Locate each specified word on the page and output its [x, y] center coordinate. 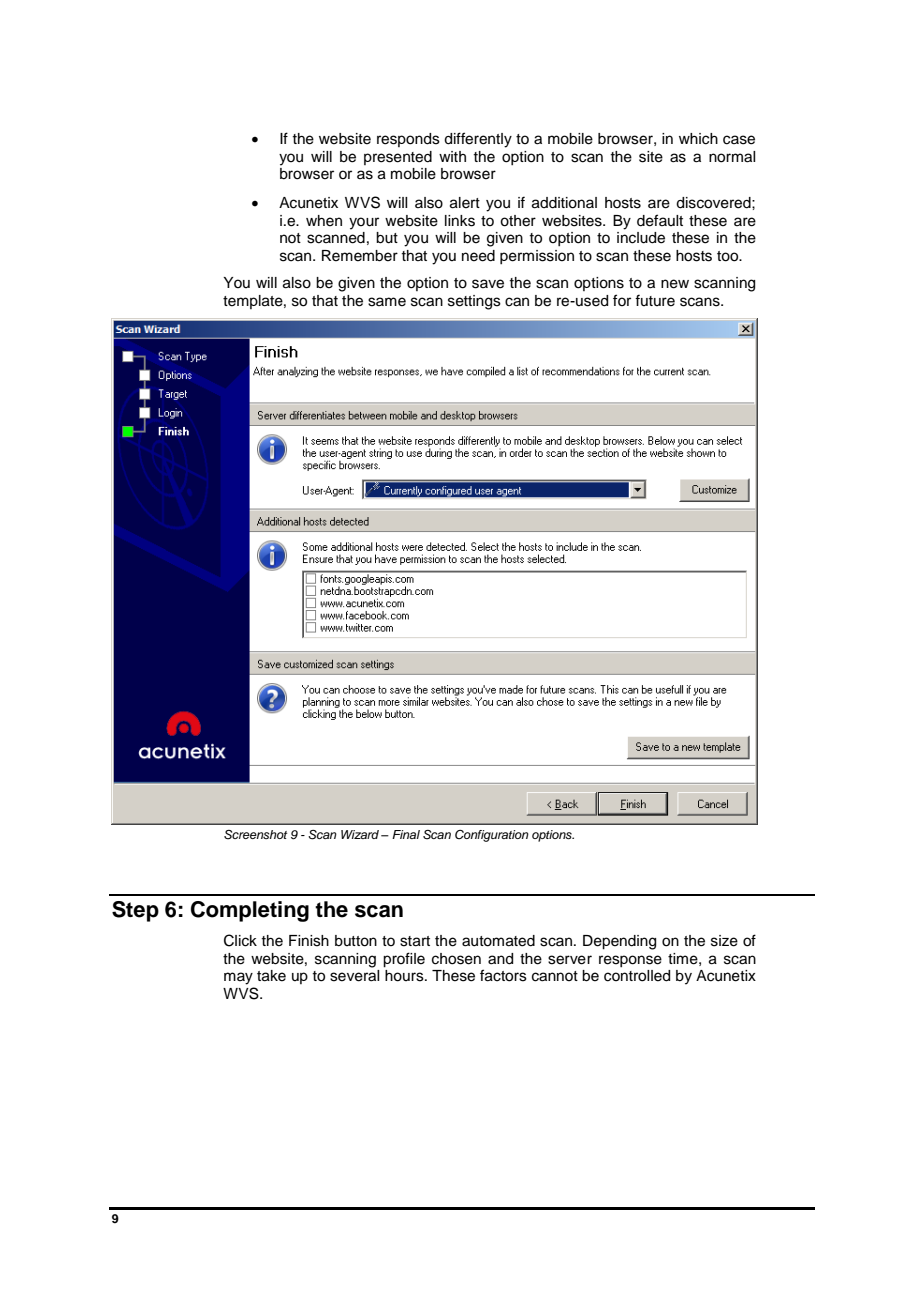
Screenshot [255, 835]
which [698, 139]
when [324, 221]
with [452, 156]
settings [474, 302]
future [655, 300]
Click [240, 940]
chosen [456, 959]
